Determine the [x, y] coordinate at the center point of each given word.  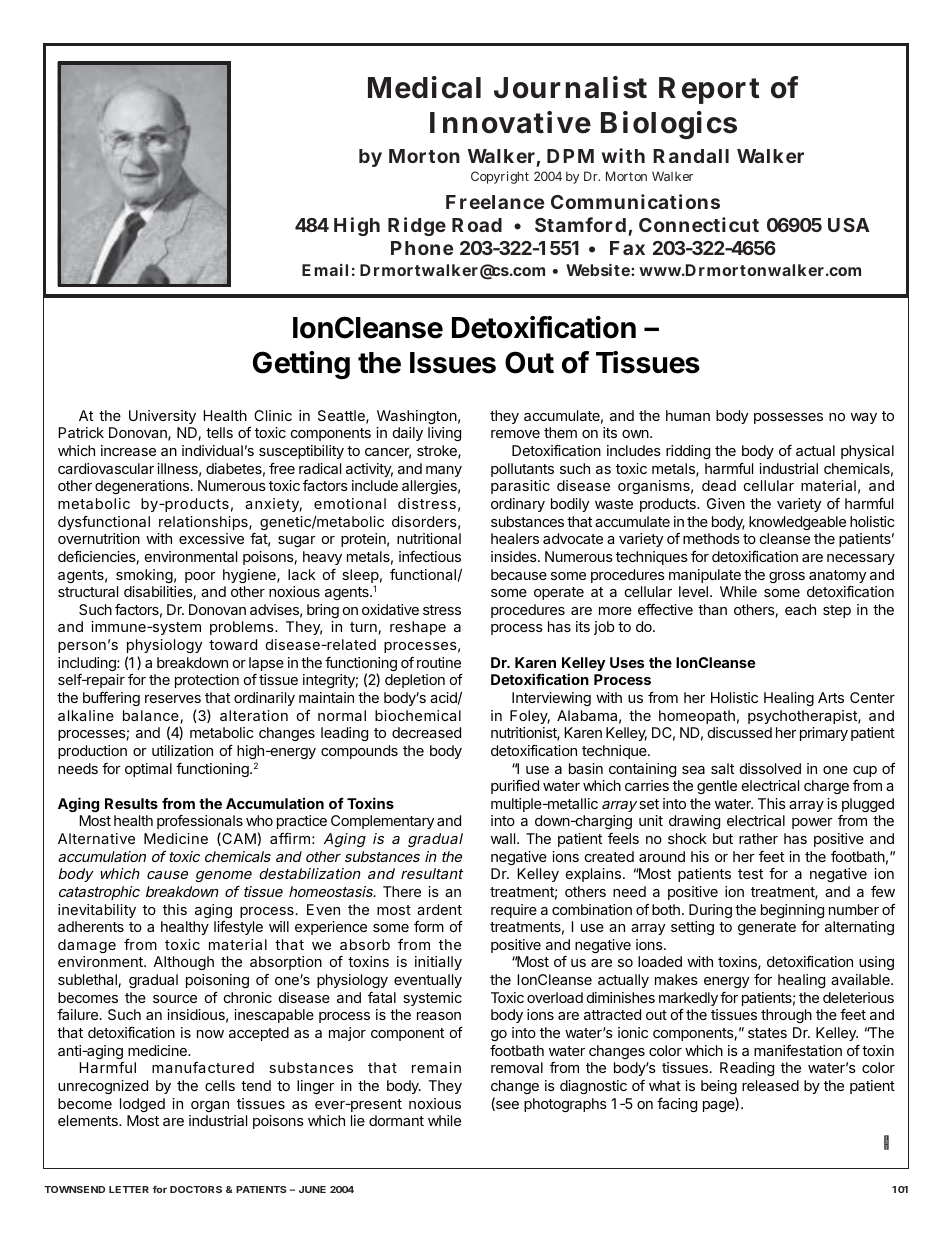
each [800, 609]
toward [233, 644]
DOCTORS [196, 1189]
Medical [424, 87]
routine [439, 662]
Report [709, 90]
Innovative [510, 122]
